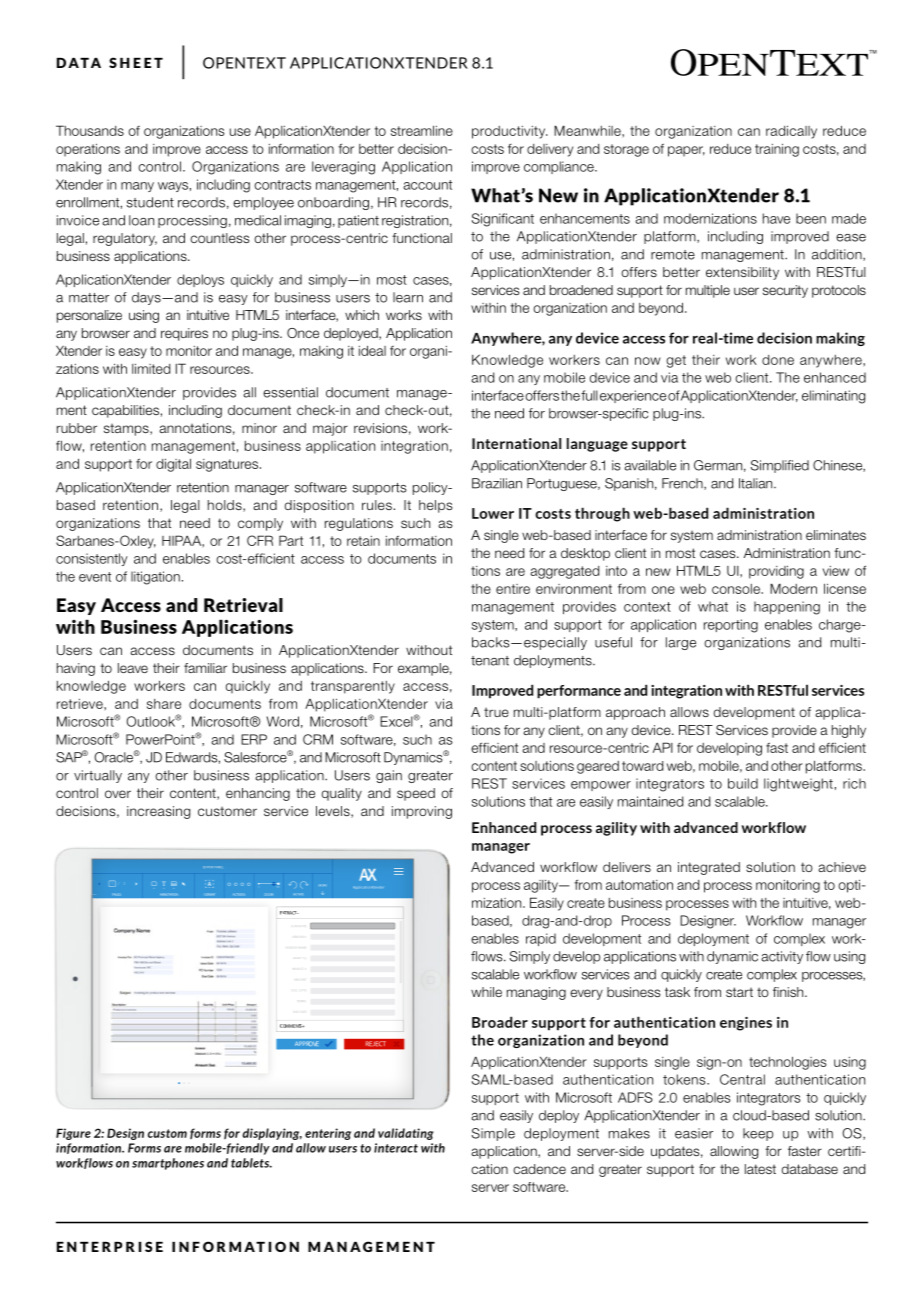  Describe the element at coordinates (168, 1164) in the screenshot. I see `smartphones` at that location.
